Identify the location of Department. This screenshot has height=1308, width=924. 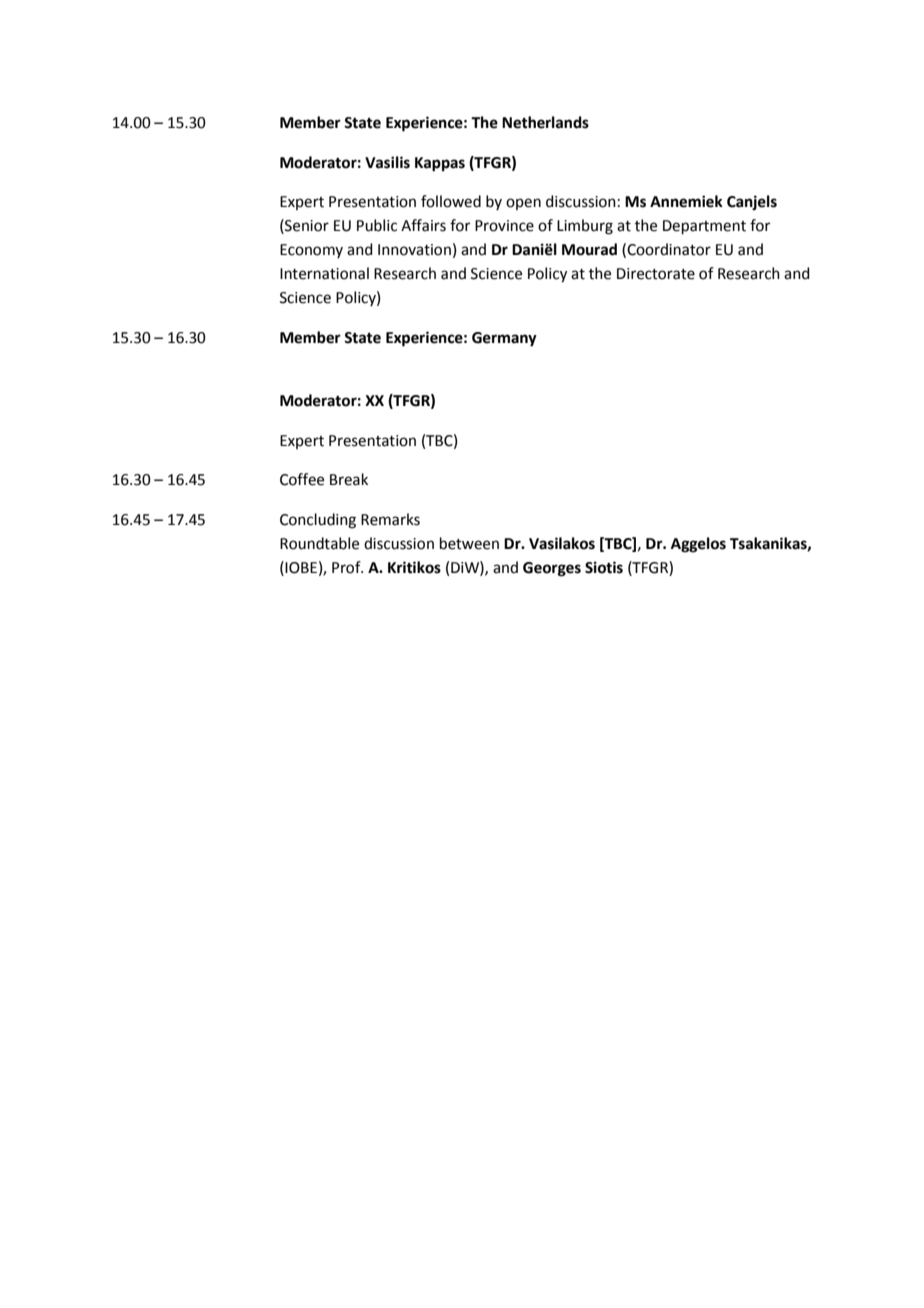
(704, 227).
